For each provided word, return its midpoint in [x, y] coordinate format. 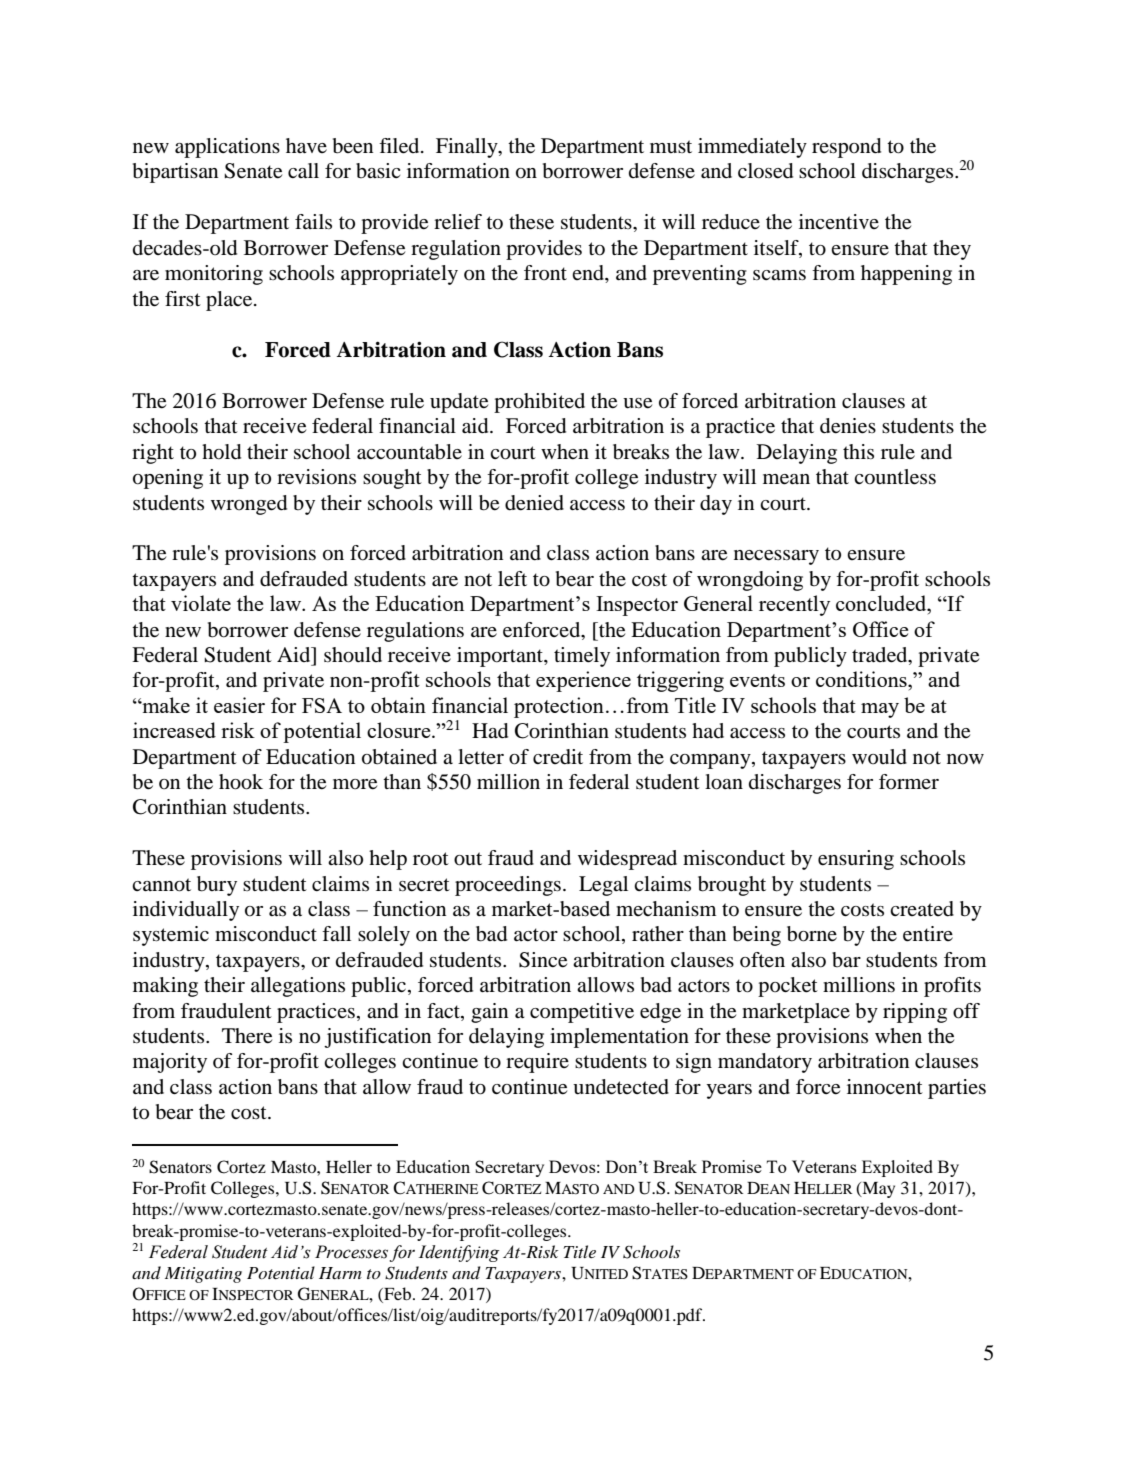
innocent [885, 1087]
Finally [468, 148]
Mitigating [203, 1275]
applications [227, 148]
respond [846, 148]
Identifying [459, 1253]
